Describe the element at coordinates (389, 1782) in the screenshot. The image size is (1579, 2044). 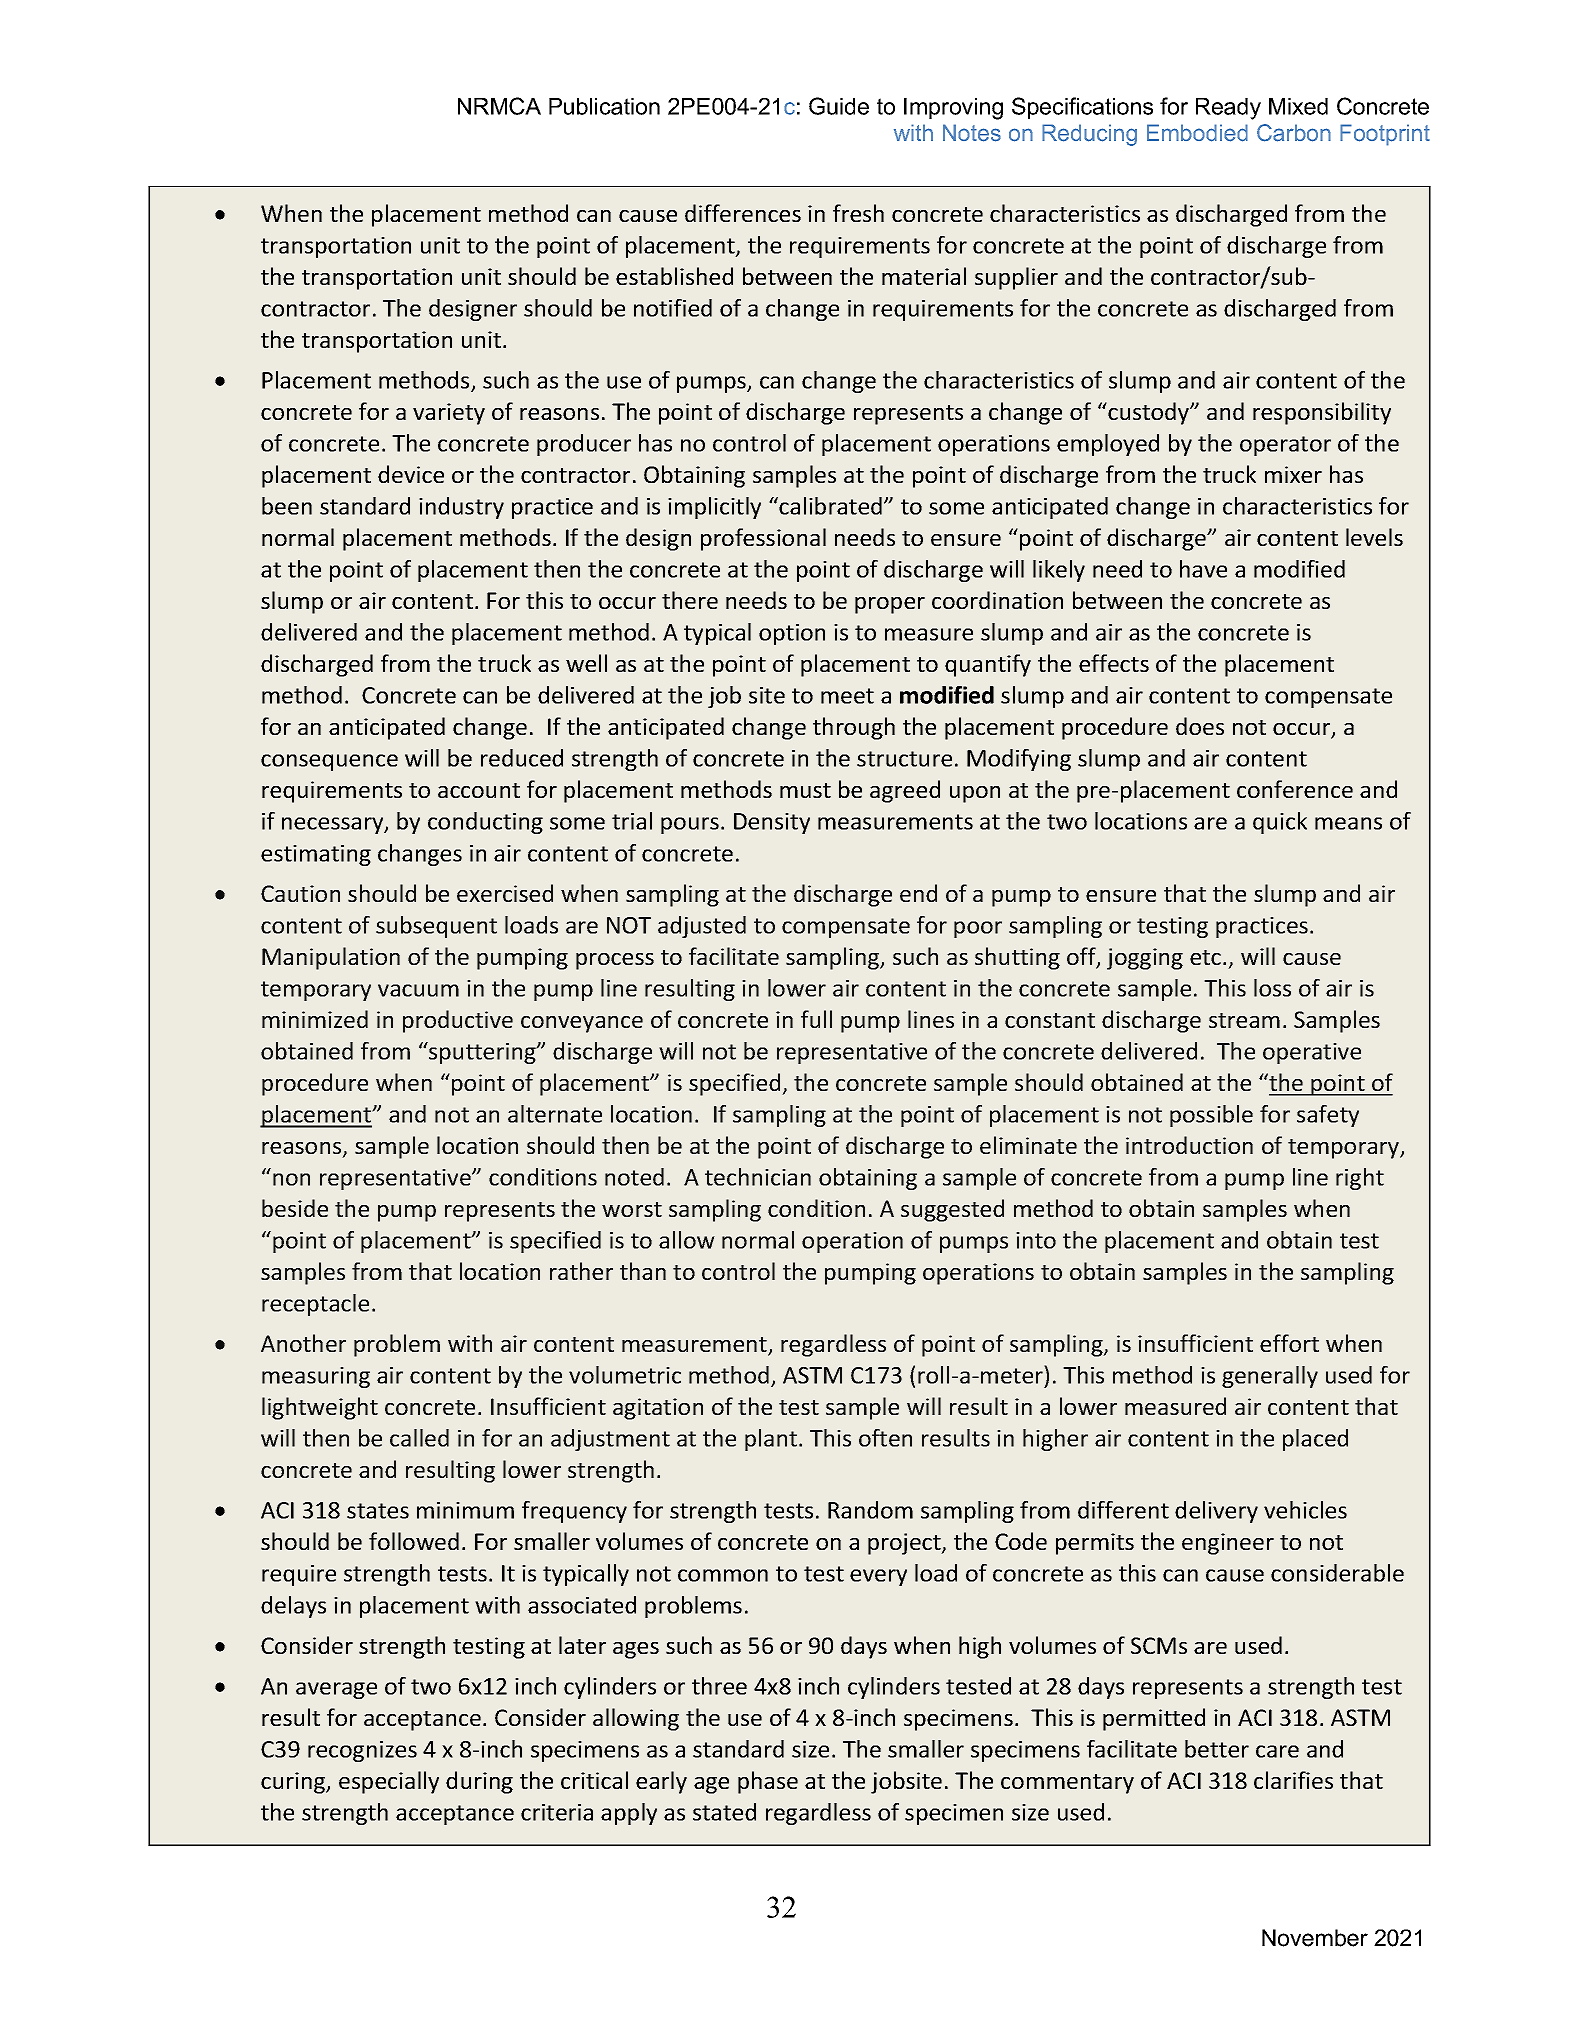
I see `especially` at that location.
